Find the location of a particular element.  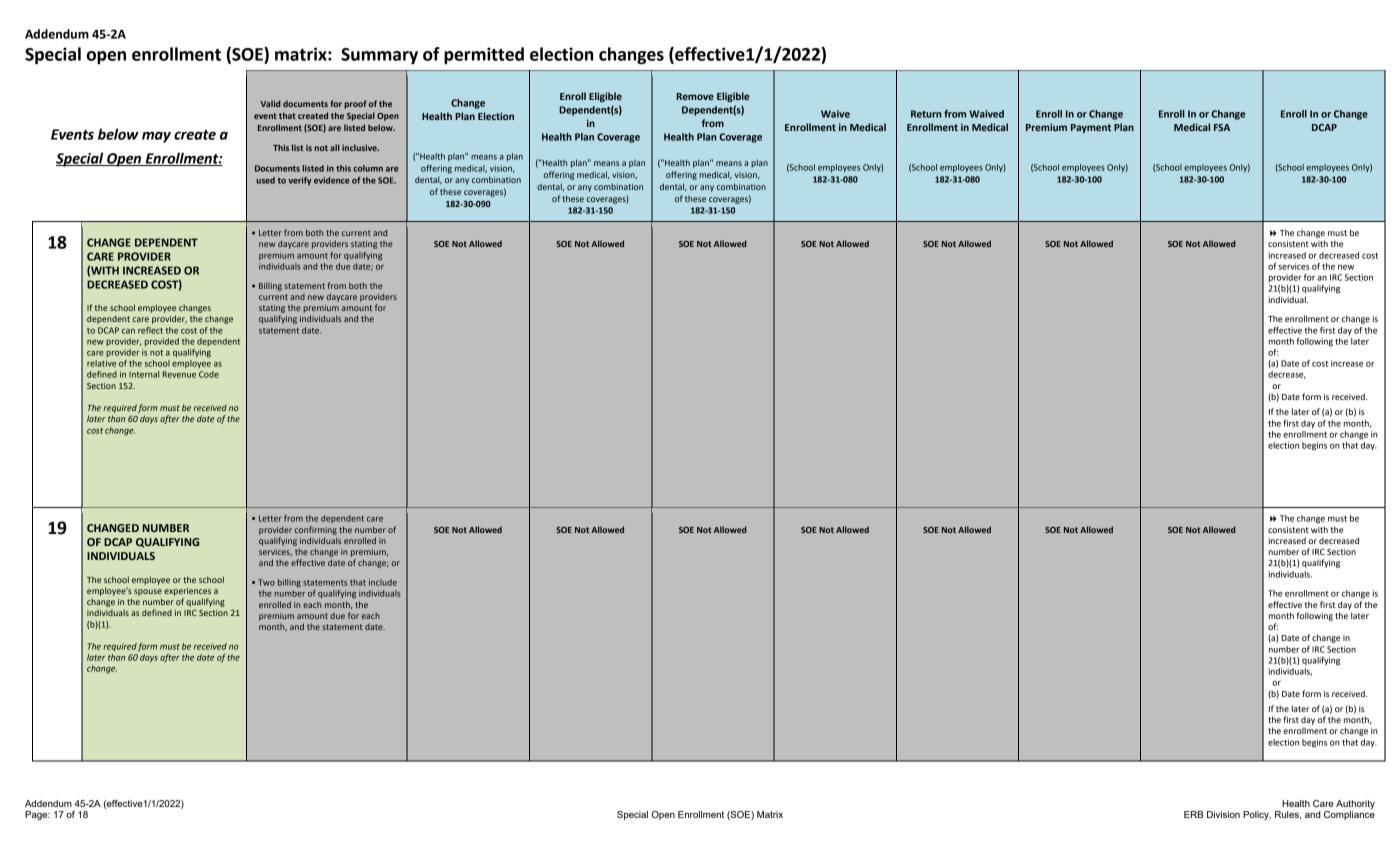

experiences is located at coordinates (187, 592).
